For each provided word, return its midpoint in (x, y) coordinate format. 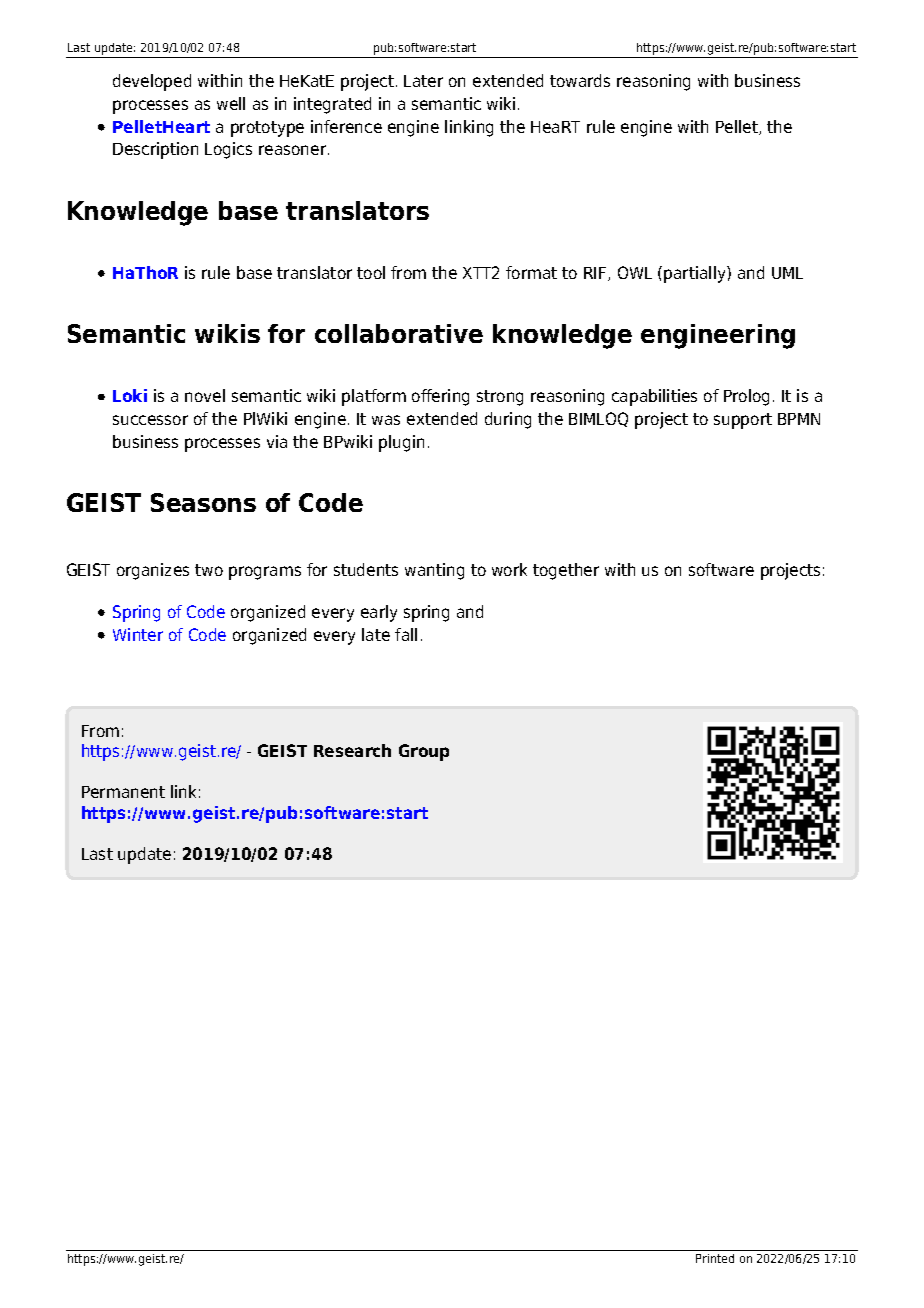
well (231, 103)
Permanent (123, 792)
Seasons (203, 502)
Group (424, 752)
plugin (401, 443)
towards (580, 80)
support (743, 421)
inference (346, 126)
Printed (715, 1258)
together (566, 571)
